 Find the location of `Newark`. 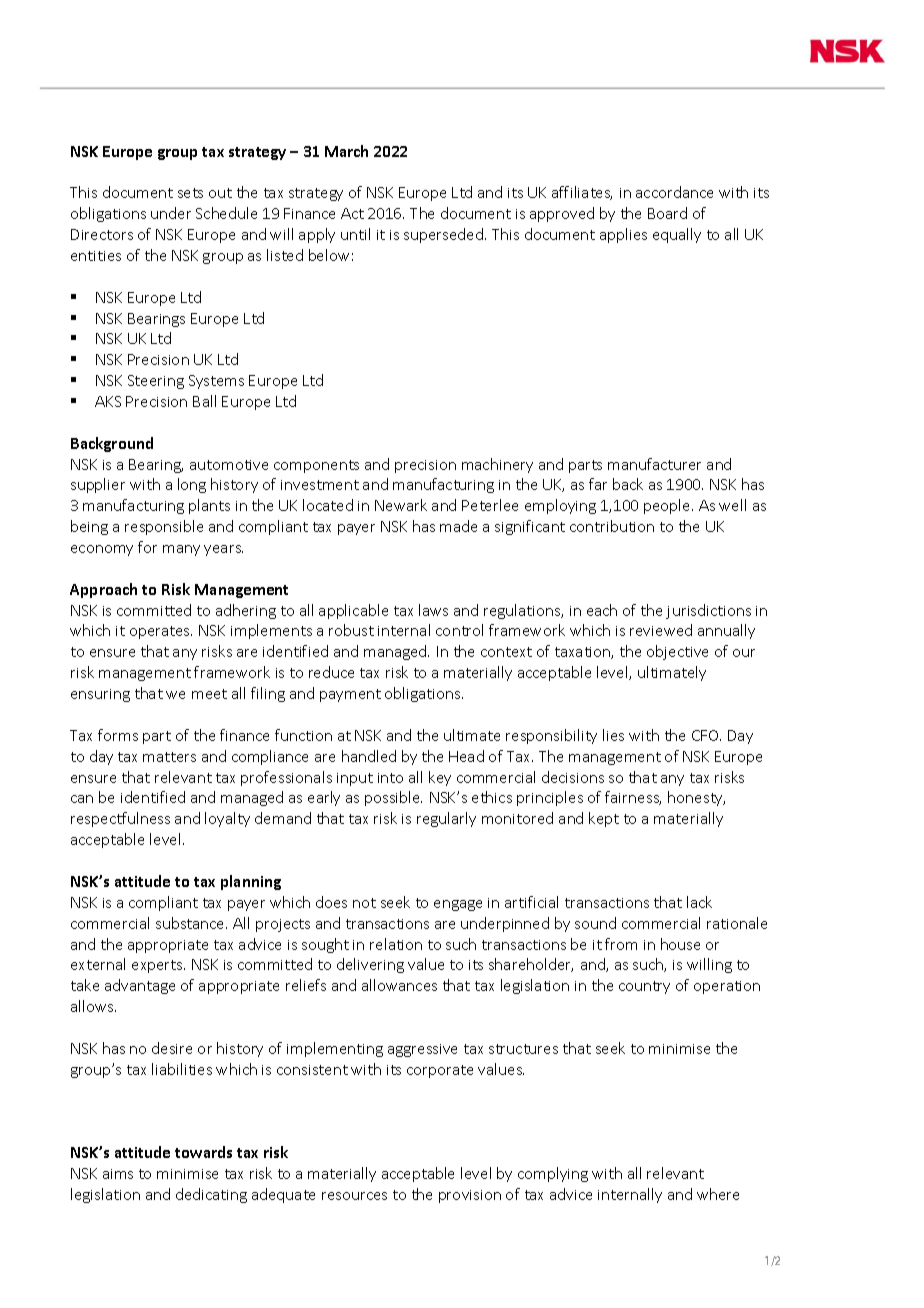

Newark is located at coordinates (401, 505).
